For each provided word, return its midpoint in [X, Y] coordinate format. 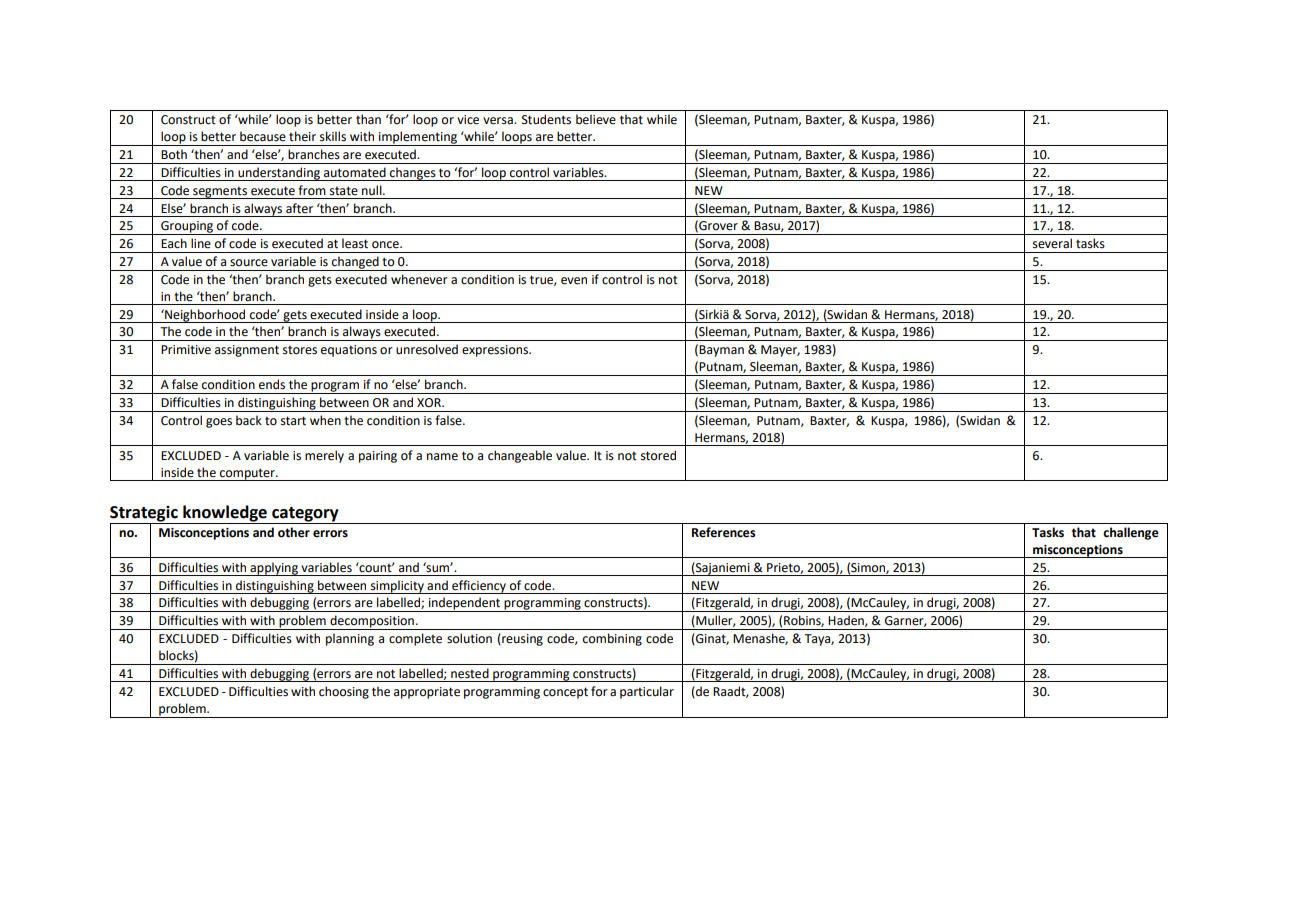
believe [596, 119]
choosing [344, 692]
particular [647, 692]
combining [612, 639]
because [263, 136]
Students [546, 119]
